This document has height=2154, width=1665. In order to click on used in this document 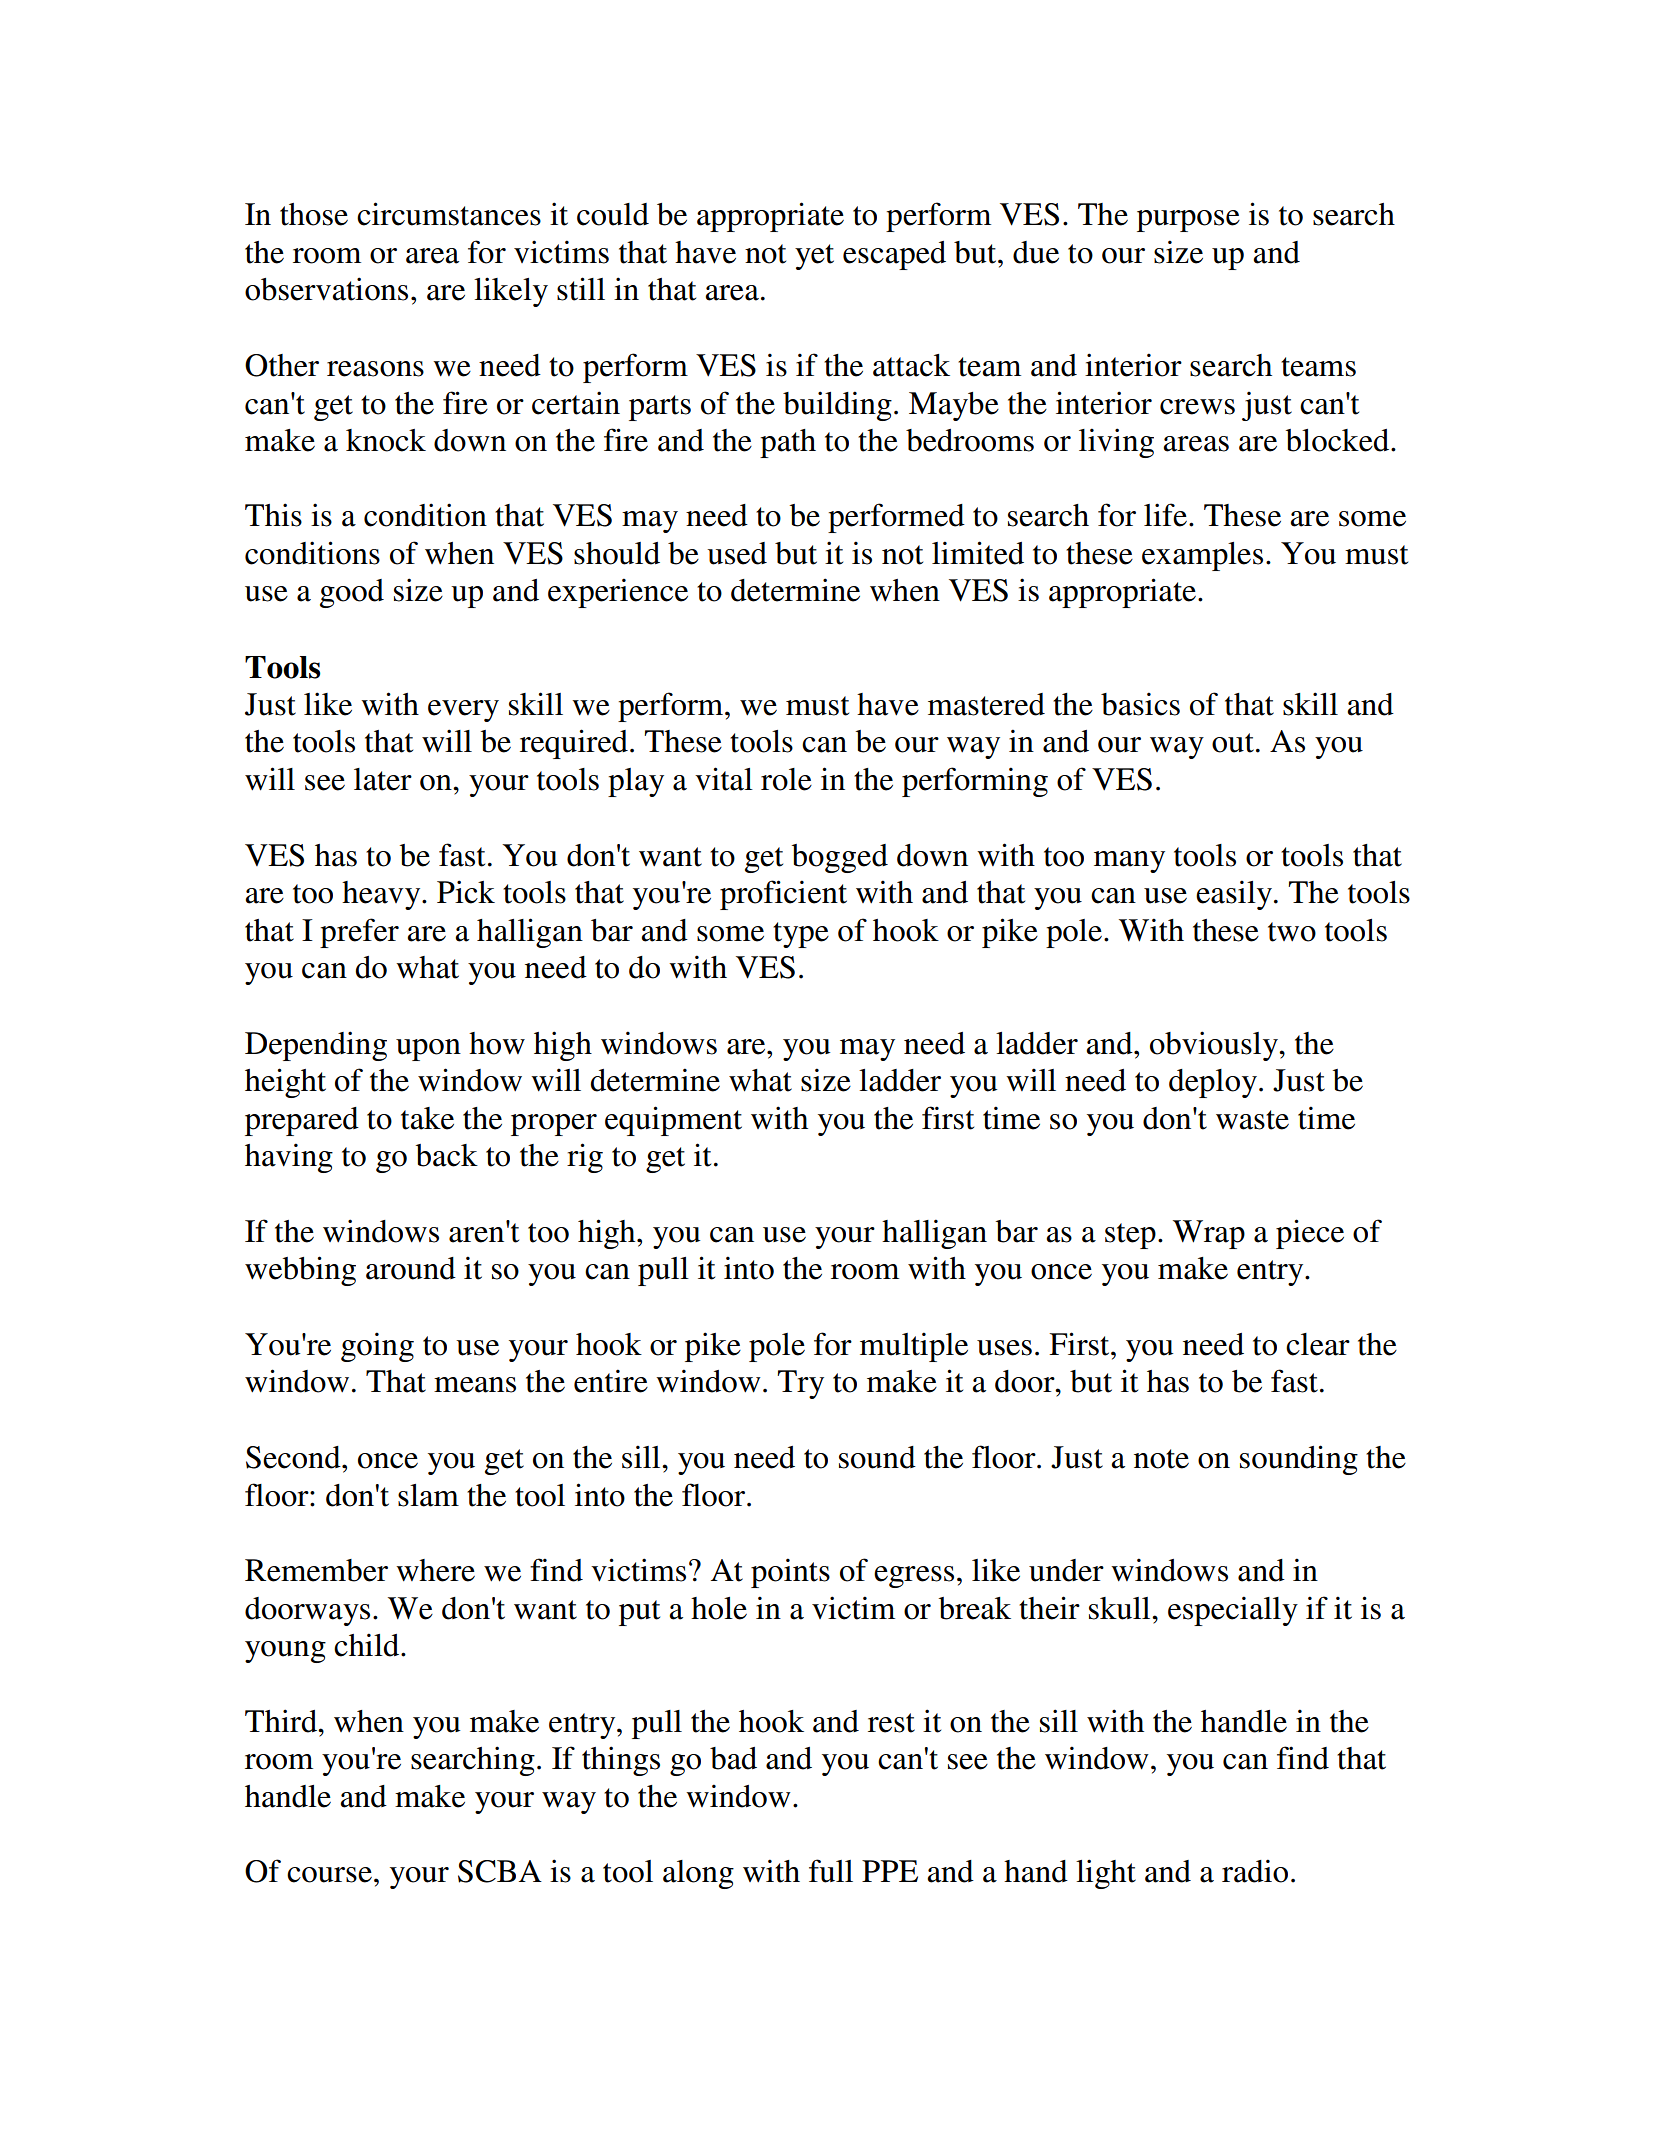, I will do `click(737, 553)`.
